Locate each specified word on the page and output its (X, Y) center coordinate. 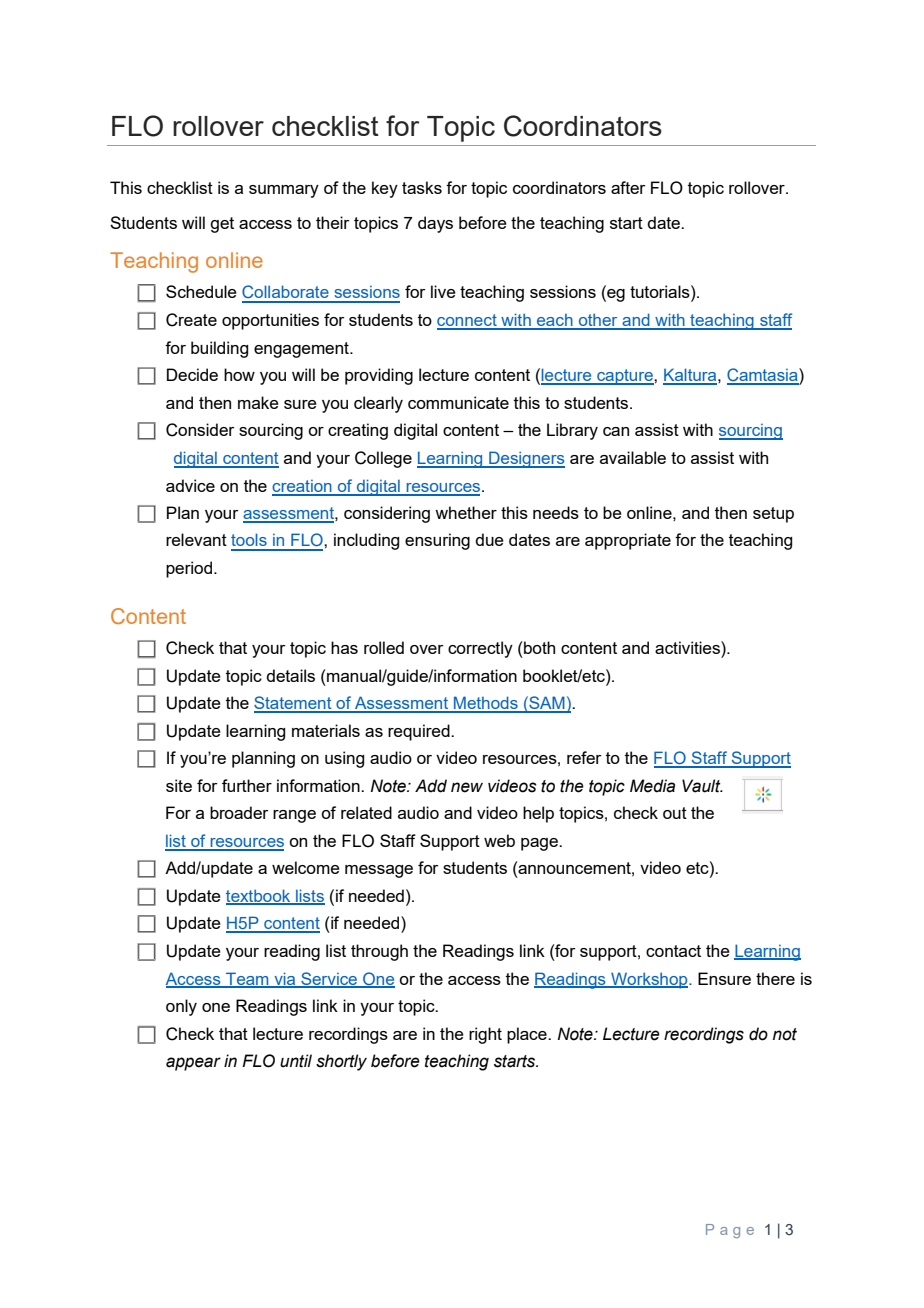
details (290, 675)
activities (688, 647)
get (222, 225)
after (628, 187)
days (435, 224)
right (485, 1035)
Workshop (649, 980)
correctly (480, 649)
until (296, 1061)
